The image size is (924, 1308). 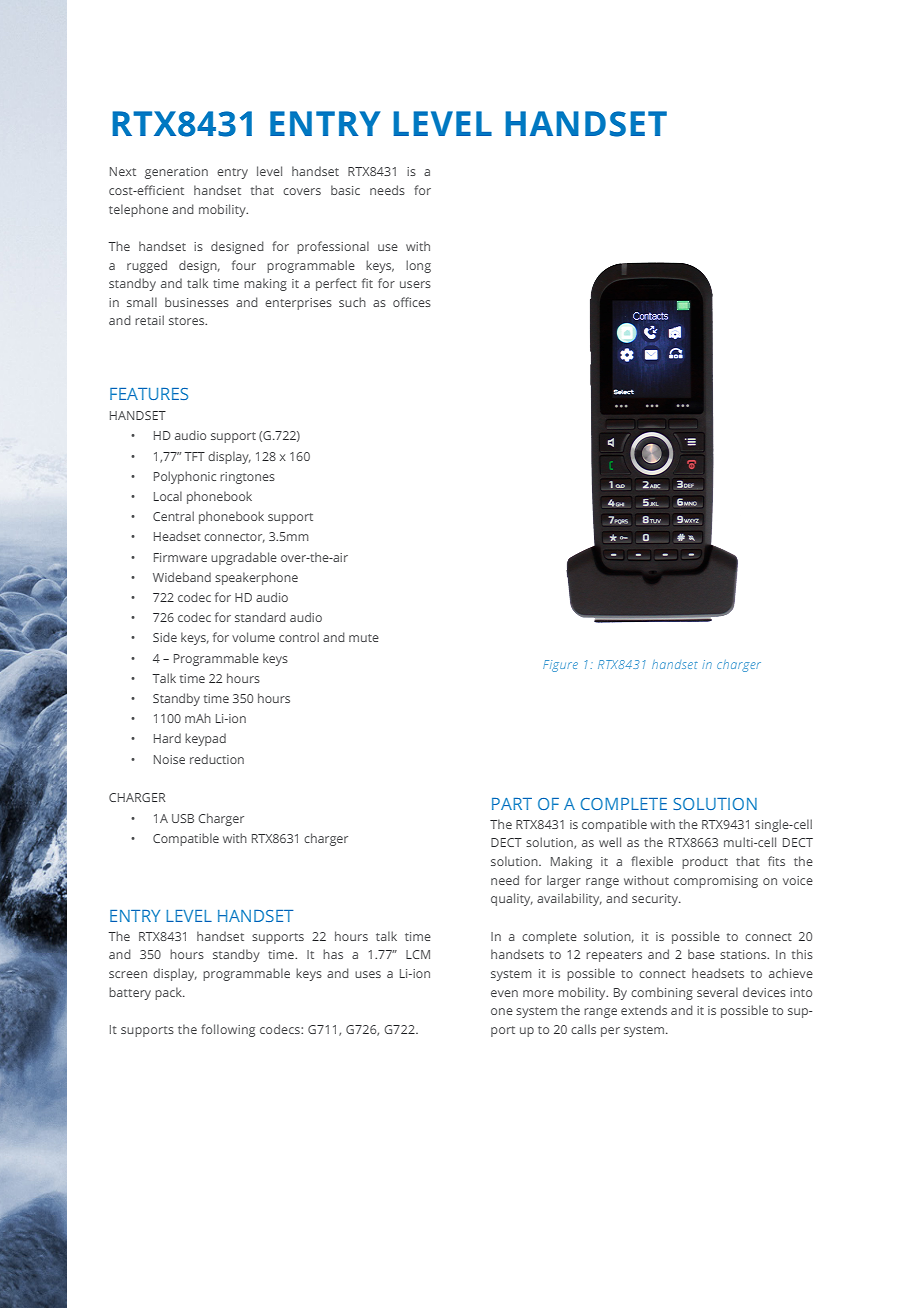 What do you see at coordinates (717, 992) in the screenshot?
I see `several` at bounding box center [717, 992].
